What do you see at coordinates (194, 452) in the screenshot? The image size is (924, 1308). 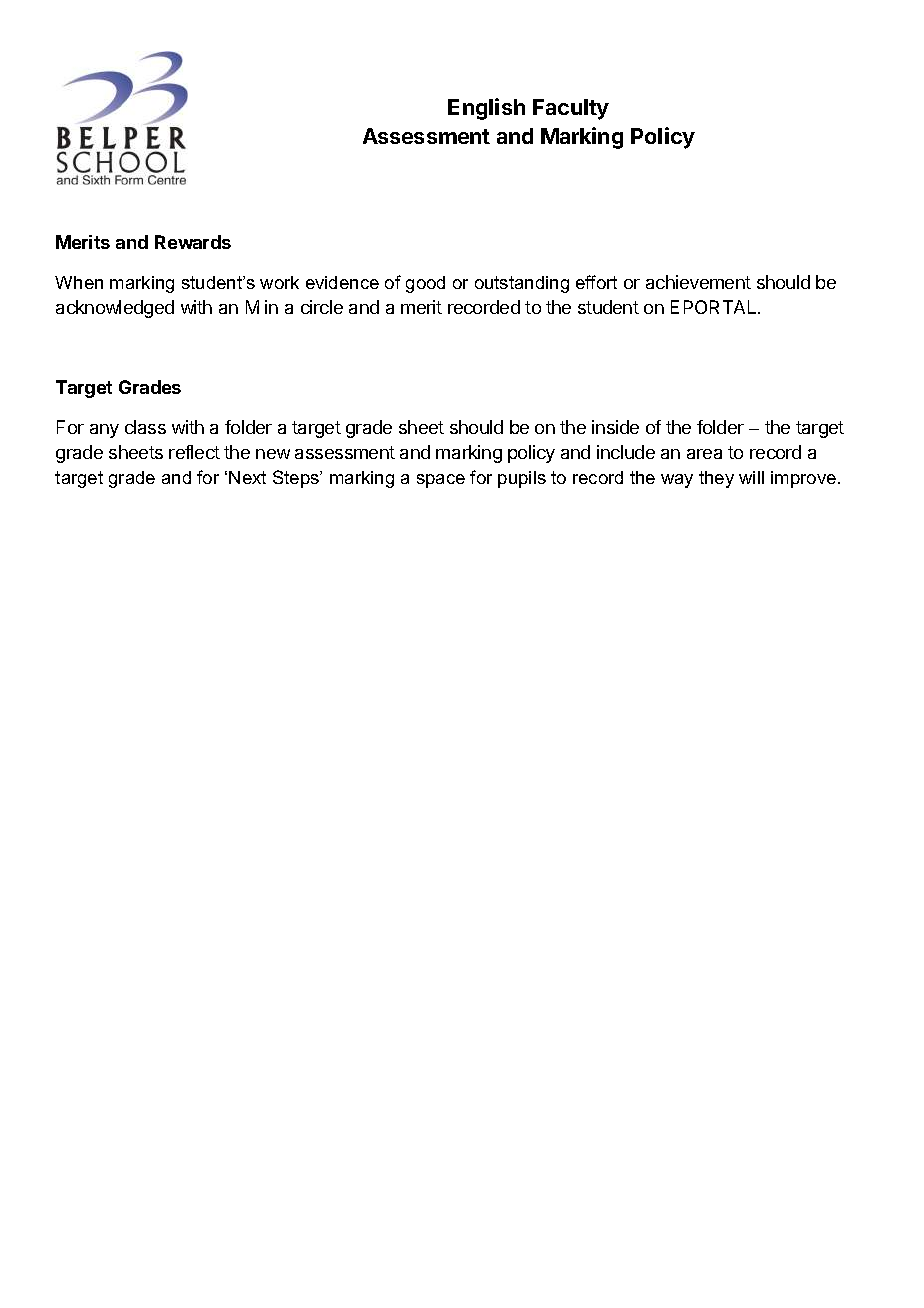 I see `reflect` at bounding box center [194, 452].
